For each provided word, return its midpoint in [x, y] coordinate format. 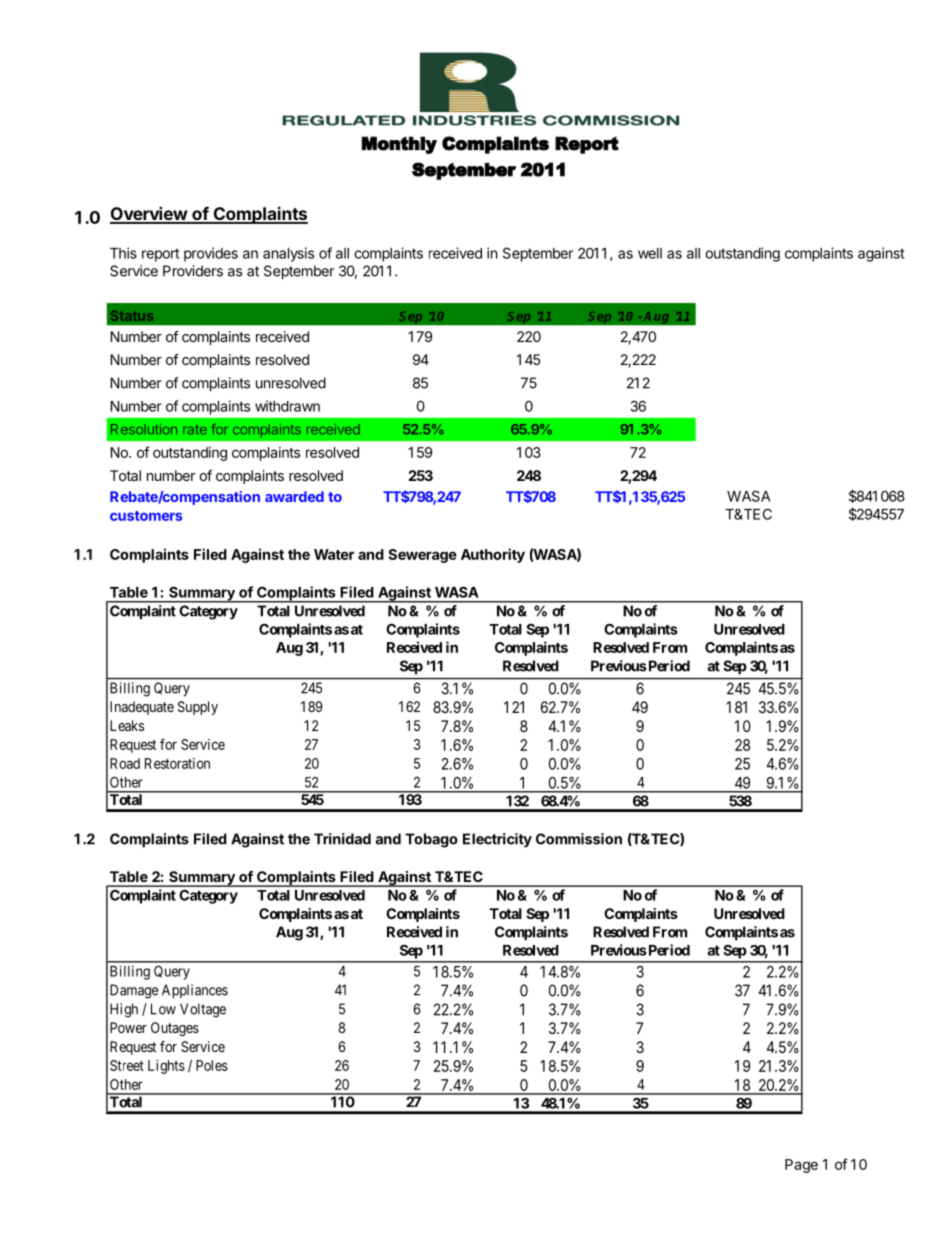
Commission [579, 839]
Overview [149, 214]
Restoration [177, 763]
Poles [212, 1065]
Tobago [431, 840]
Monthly [399, 145]
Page [801, 1166]
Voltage [203, 1010]
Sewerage [423, 556]
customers [146, 516]
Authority [493, 555]
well [650, 253]
